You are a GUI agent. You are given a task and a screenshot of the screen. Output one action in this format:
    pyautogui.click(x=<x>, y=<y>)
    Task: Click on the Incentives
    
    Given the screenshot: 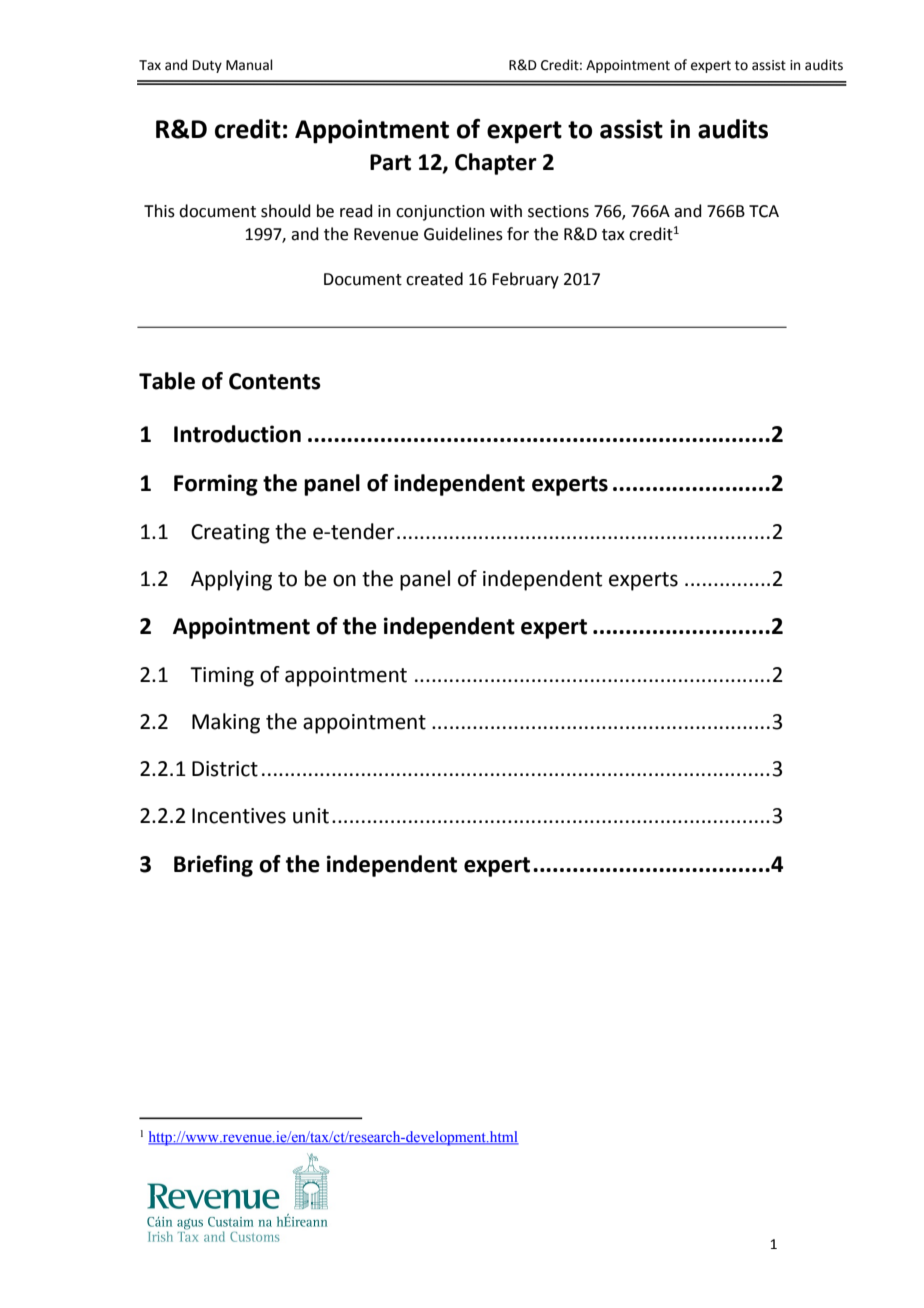 What is the action you would take?
    pyautogui.click(x=239, y=816)
